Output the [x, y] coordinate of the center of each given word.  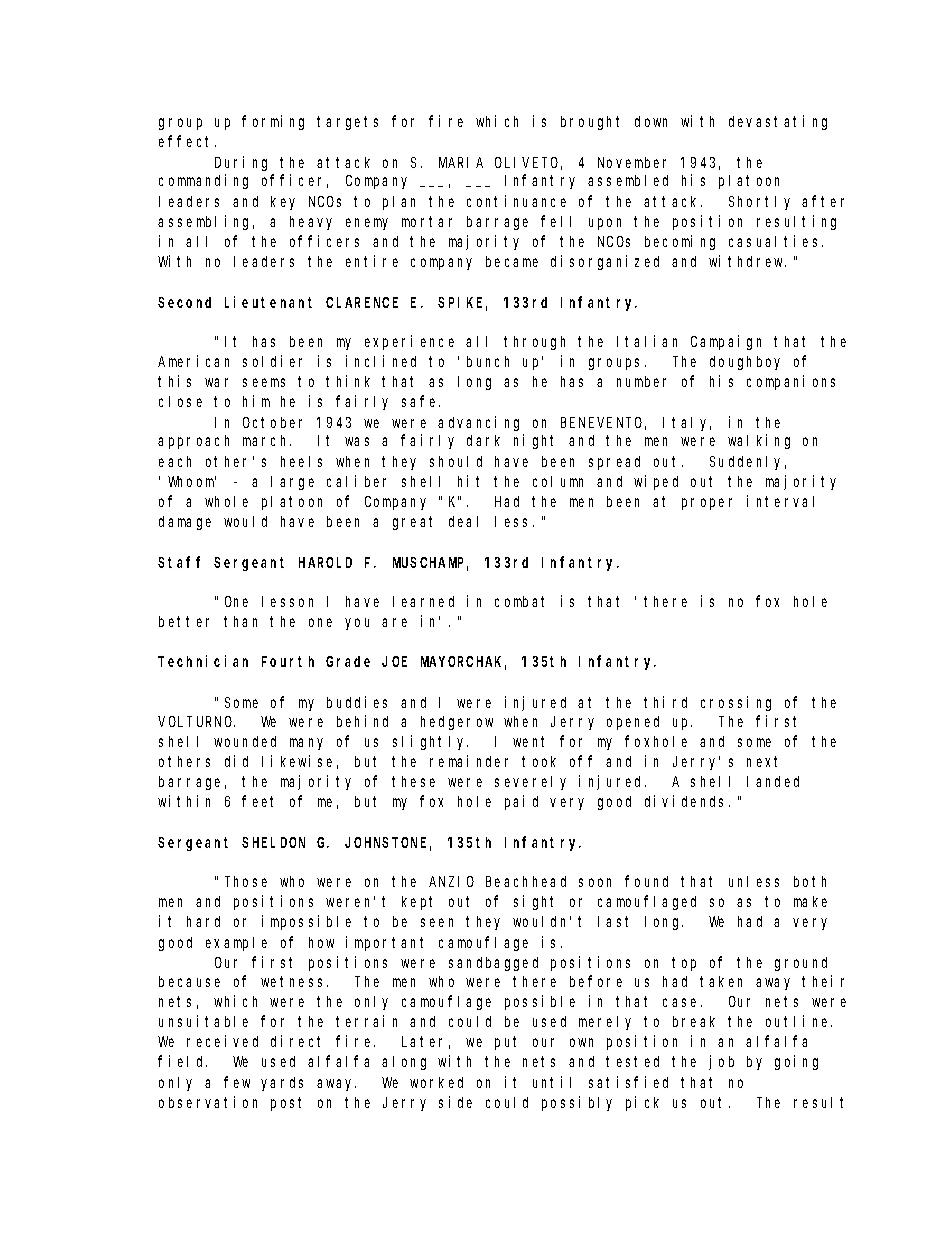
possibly [577, 1103]
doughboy [745, 363]
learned [423, 601]
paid [521, 802]
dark [483, 440]
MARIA [461, 162]
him [256, 401]
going [796, 1062]
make [810, 901]
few [237, 1082]
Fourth [288, 661]
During [241, 163]
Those [246, 881]
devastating [778, 122]
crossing [736, 703]
